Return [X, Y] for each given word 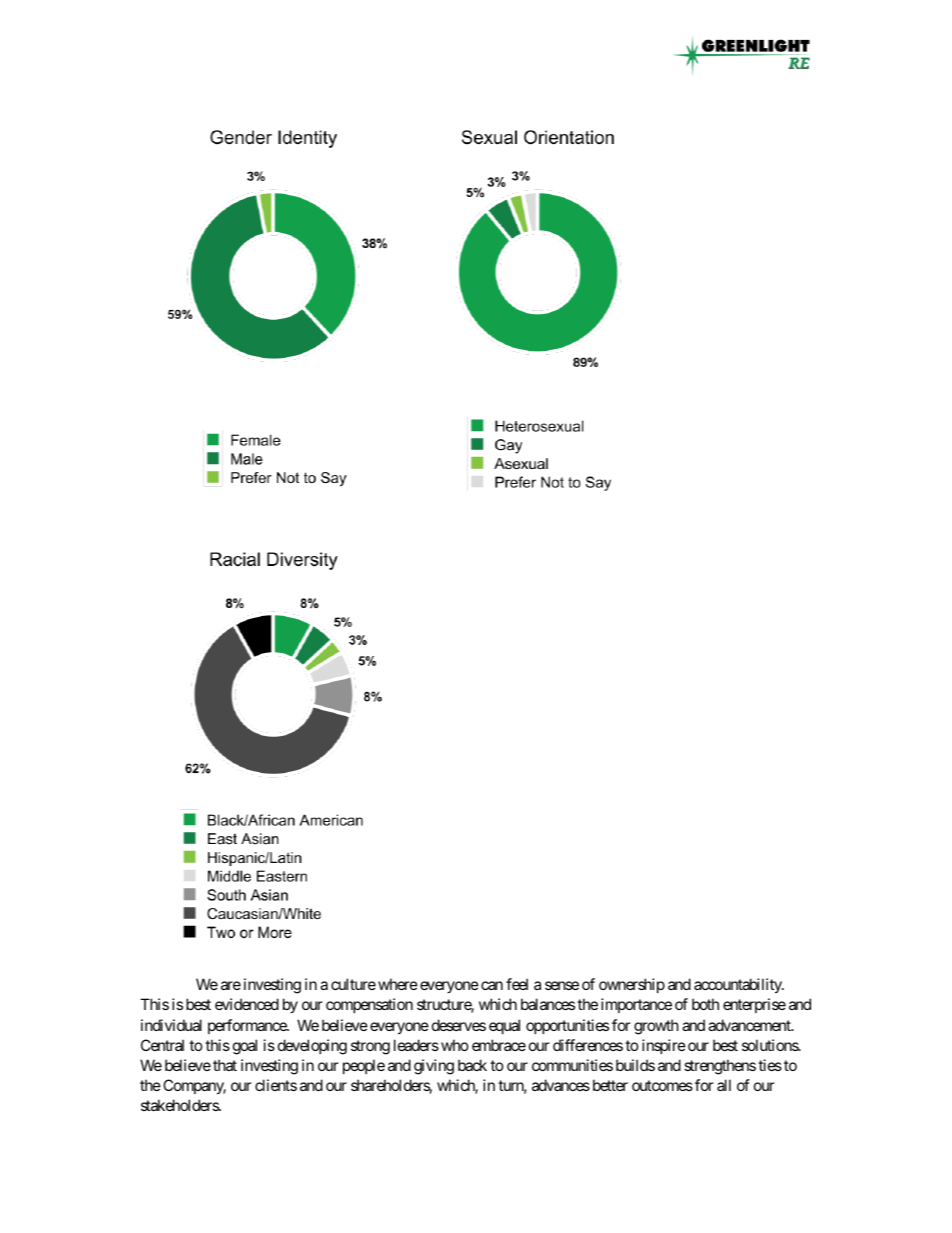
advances [561, 1085]
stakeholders [180, 1105]
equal [504, 1026]
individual [171, 1025]
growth [656, 1027]
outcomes [662, 1085]
